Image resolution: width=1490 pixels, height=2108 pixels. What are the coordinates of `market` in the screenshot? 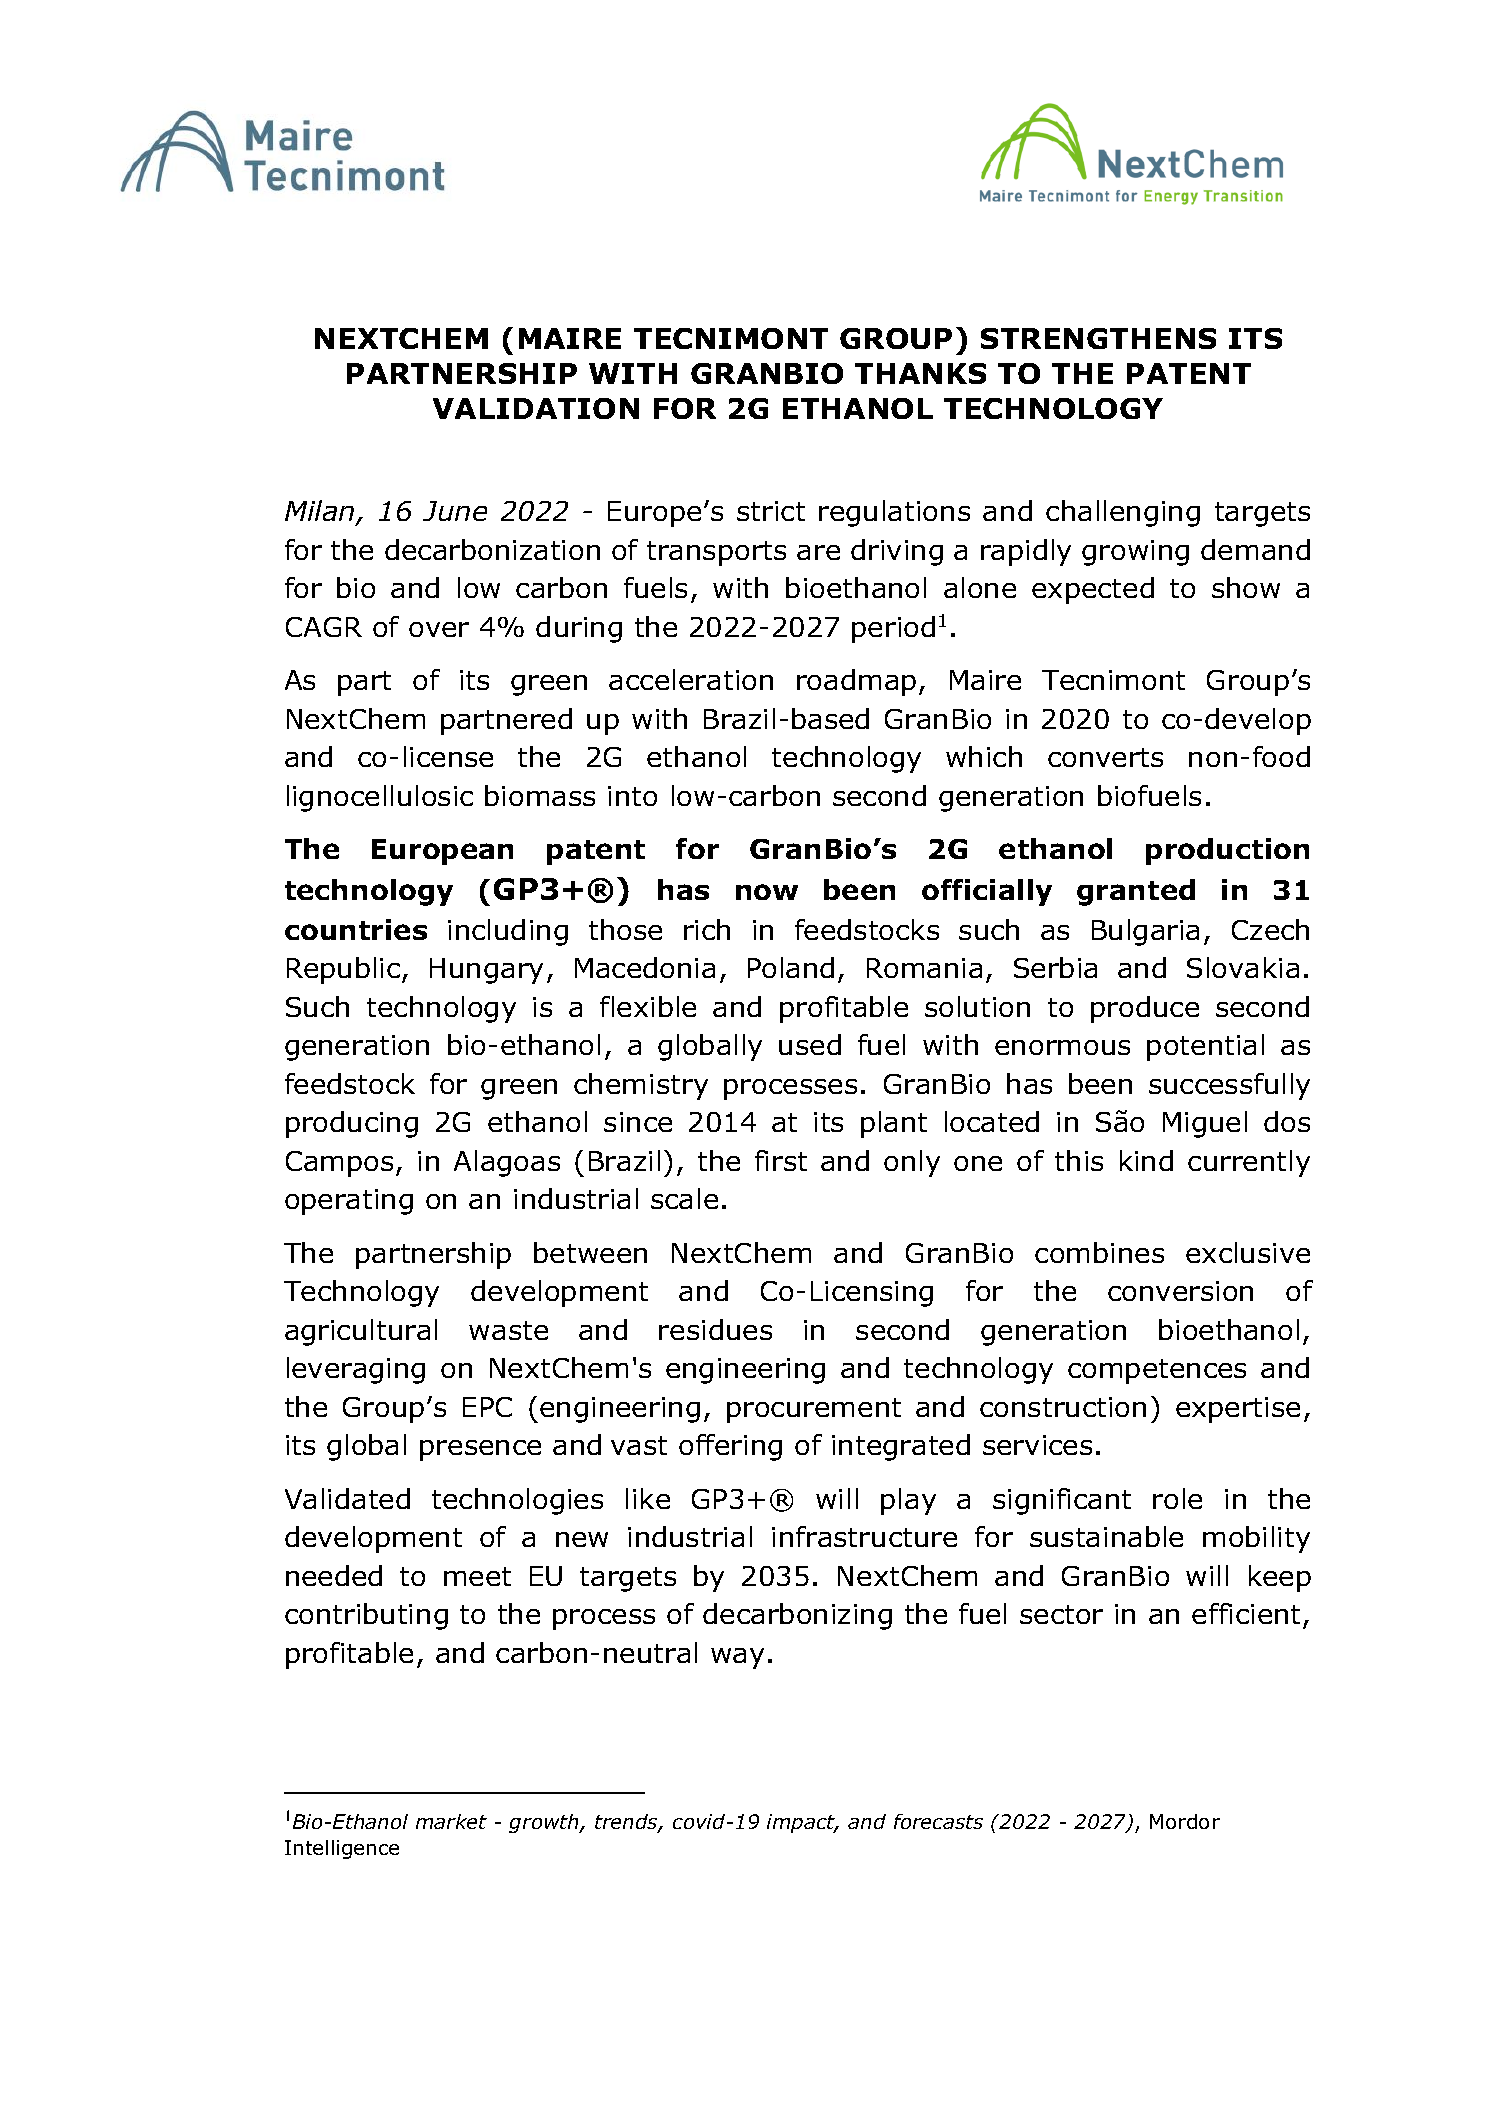 It's located at (451, 1821).
